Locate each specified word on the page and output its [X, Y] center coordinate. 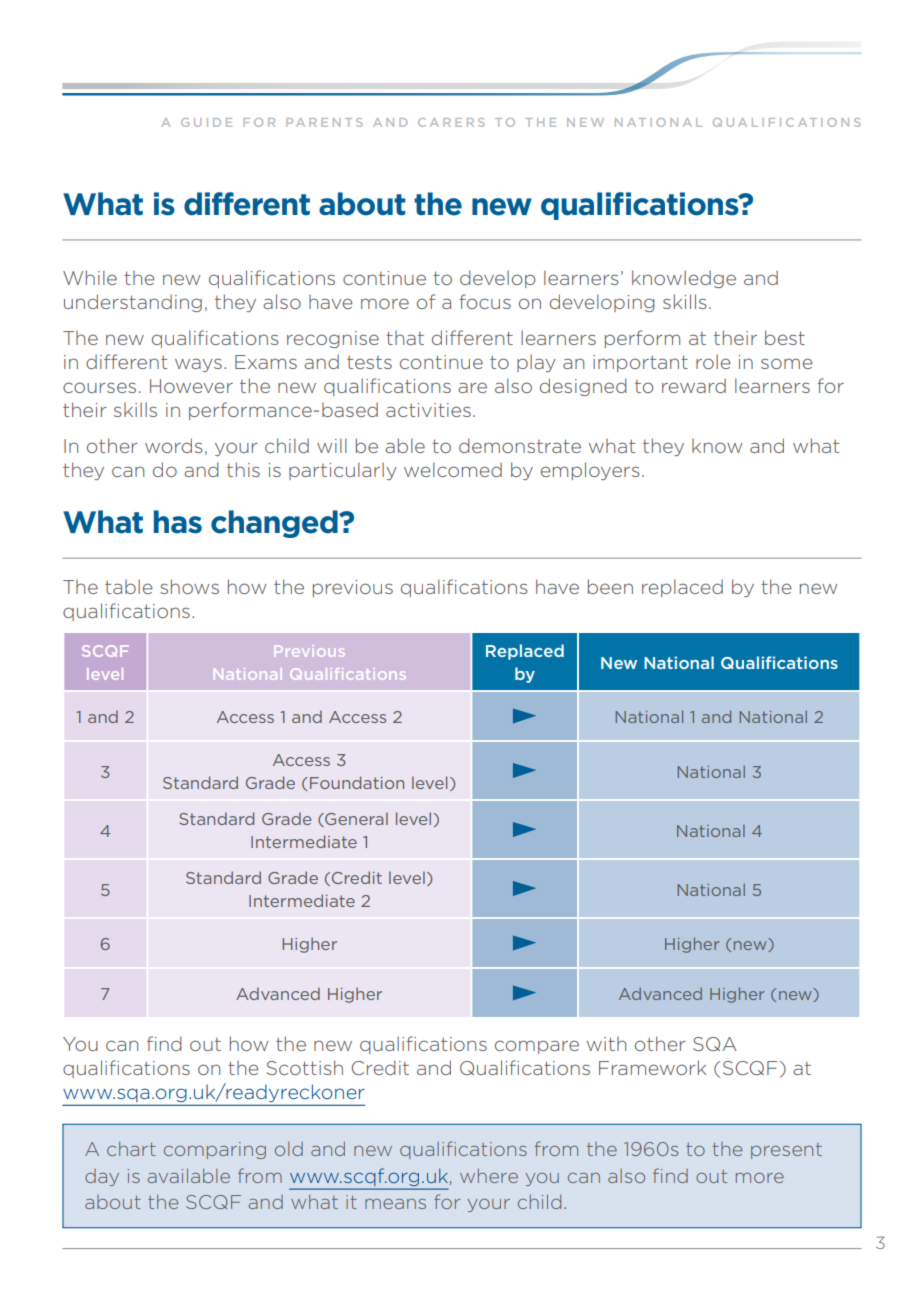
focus [485, 301]
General [355, 819]
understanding [133, 303]
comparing [215, 1150]
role [713, 361]
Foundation [357, 782]
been [610, 586]
